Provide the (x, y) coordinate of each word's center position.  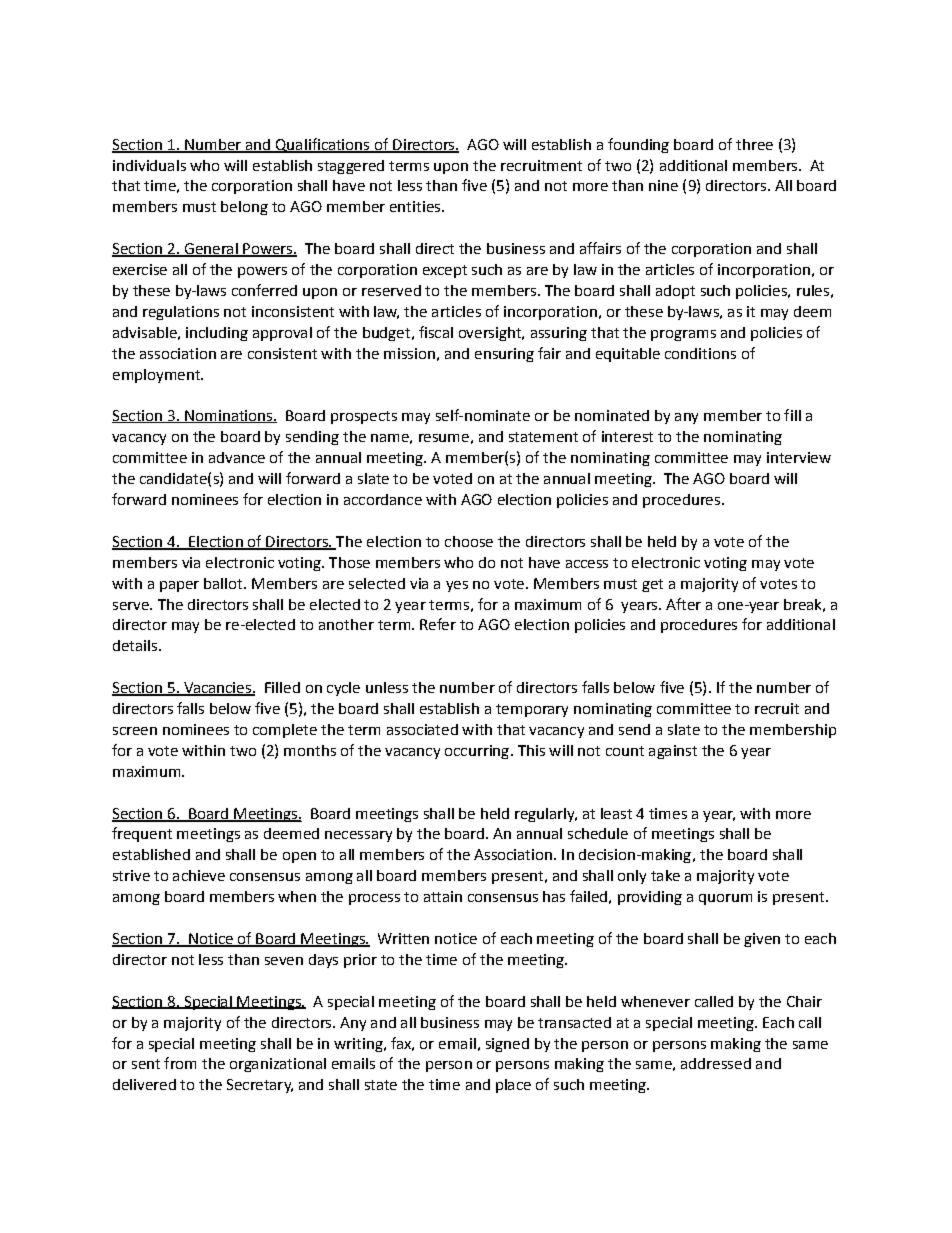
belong (244, 208)
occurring (477, 752)
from (180, 1063)
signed (507, 1045)
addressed (716, 1063)
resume (444, 438)
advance (237, 457)
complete (285, 731)
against (673, 752)
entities (416, 206)
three (754, 144)
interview (799, 457)
